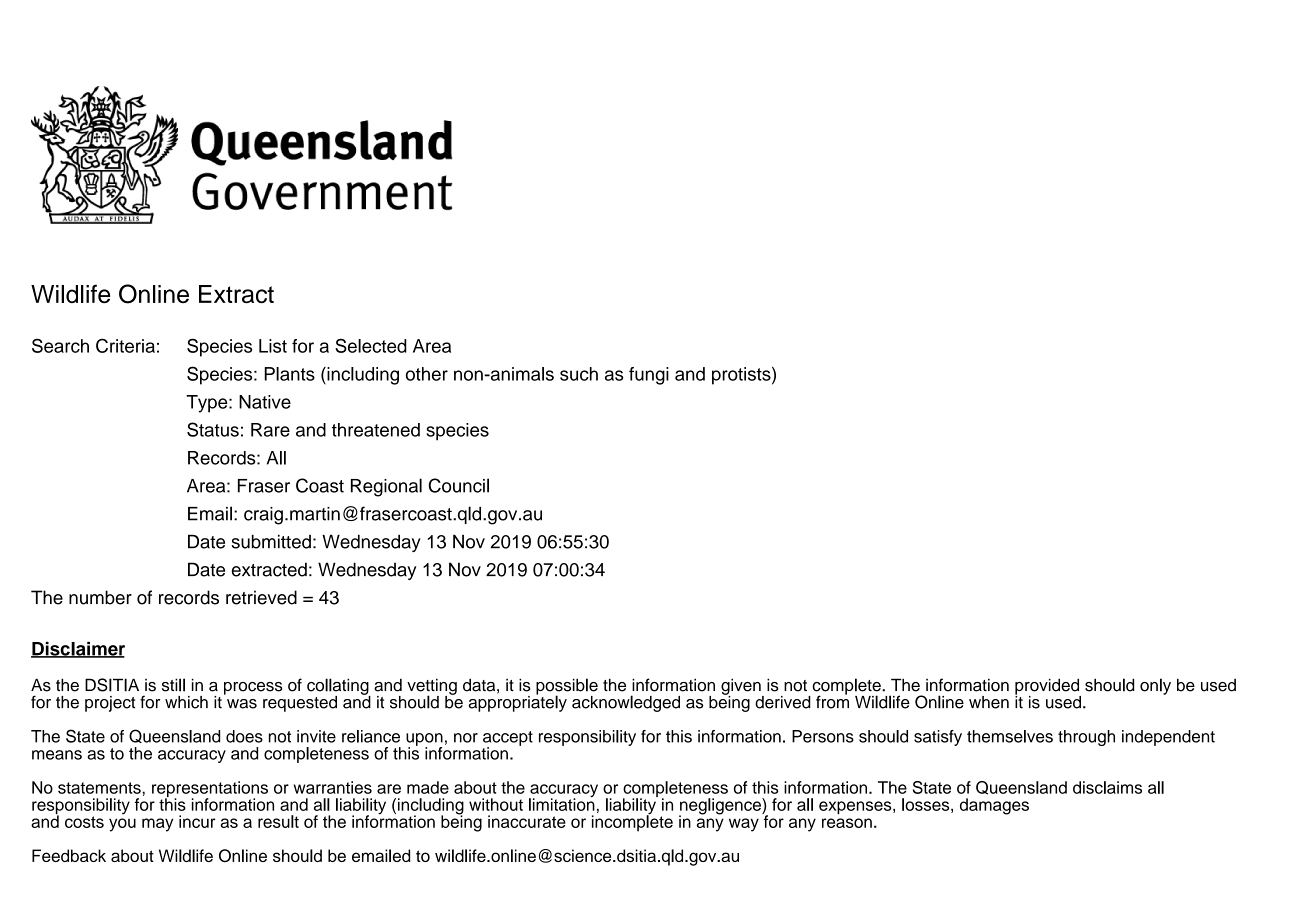 The image size is (1307, 924). What do you see at coordinates (527, 821) in the screenshot?
I see `inaccurate` at bounding box center [527, 821].
